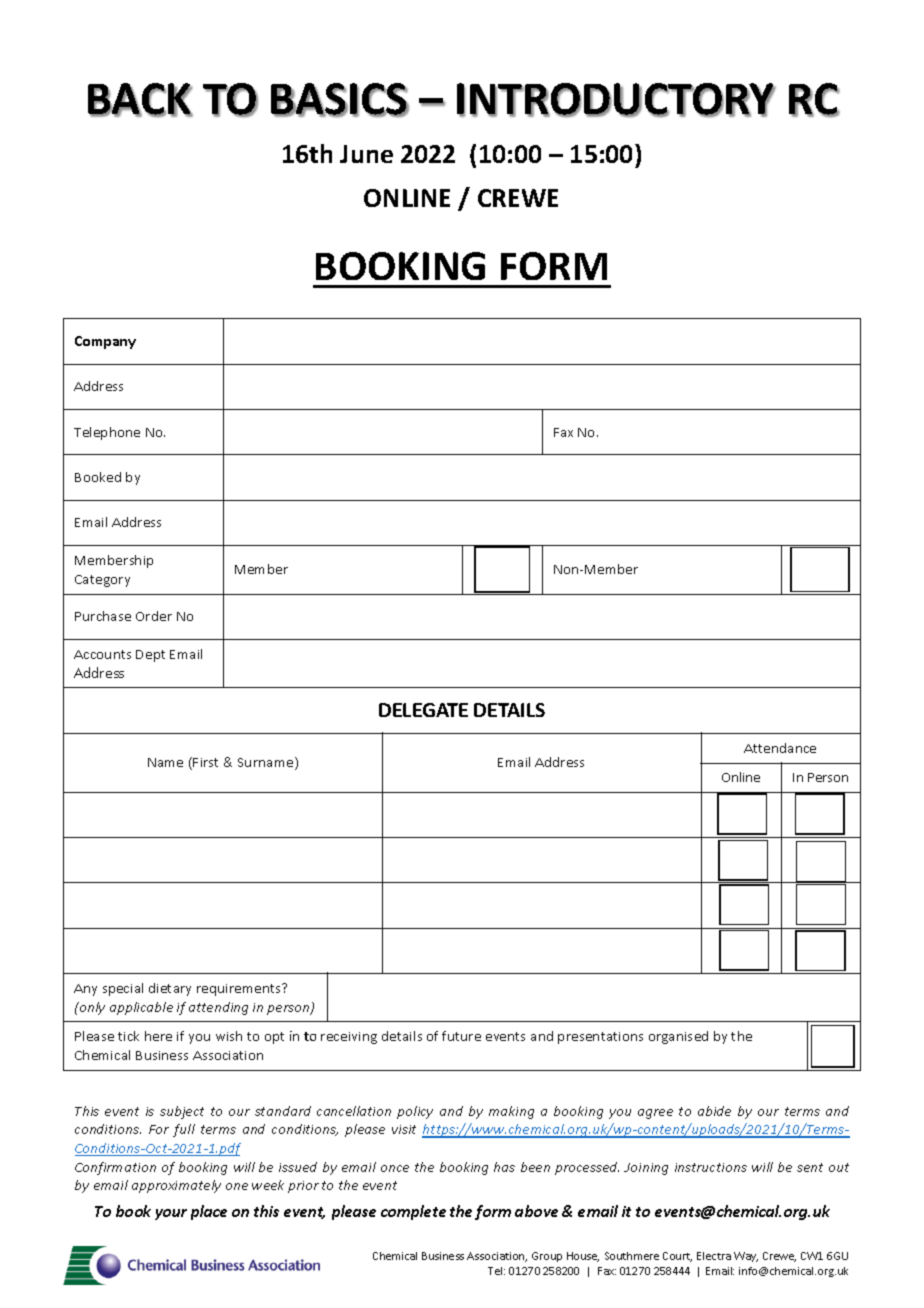 This image has width=924, height=1308. What do you see at coordinates (366, 154) in the image?
I see `June` at bounding box center [366, 154].
